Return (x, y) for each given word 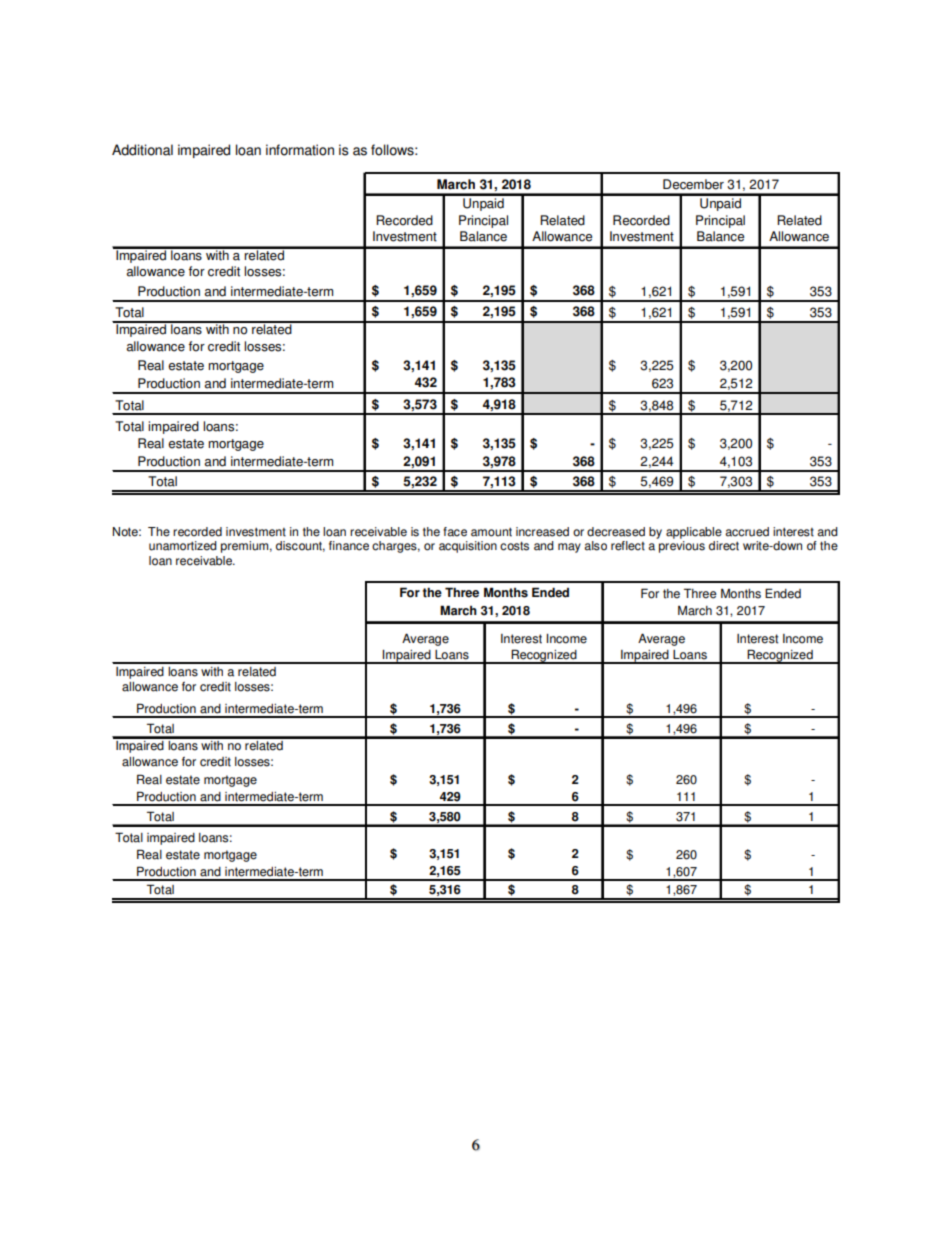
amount (491, 532)
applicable (694, 533)
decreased (616, 532)
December (693, 184)
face (455, 532)
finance (349, 546)
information (300, 150)
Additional (142, 150)
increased (542, 532)
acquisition (468, 547)
